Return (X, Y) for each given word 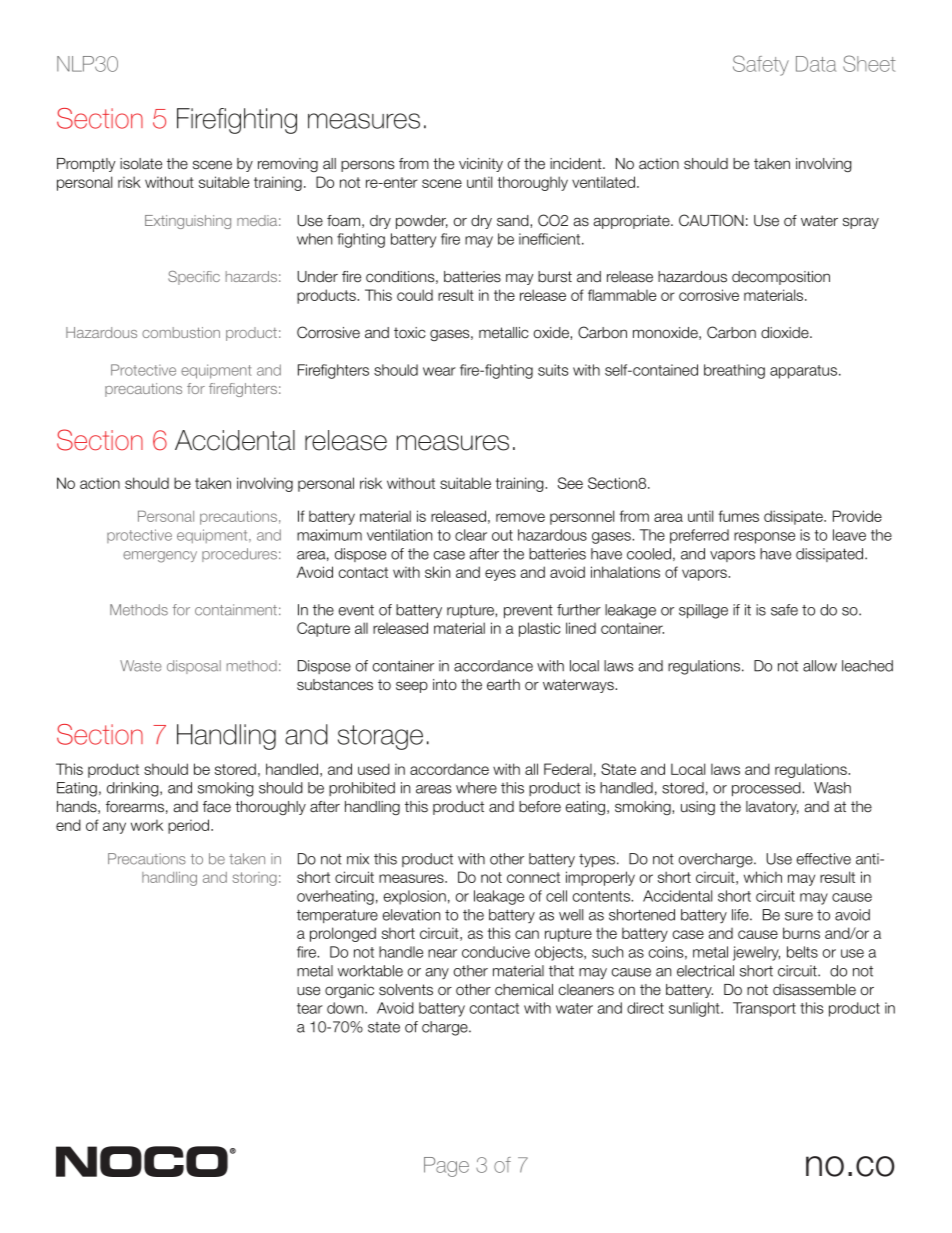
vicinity (481, 165)
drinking (134, 789)
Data (816, 64)
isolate (141, 164)
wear (439, 371)
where (476, 788)
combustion (181, 332)
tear (310, 1008)
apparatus (805, 372)
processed (767, 789)
